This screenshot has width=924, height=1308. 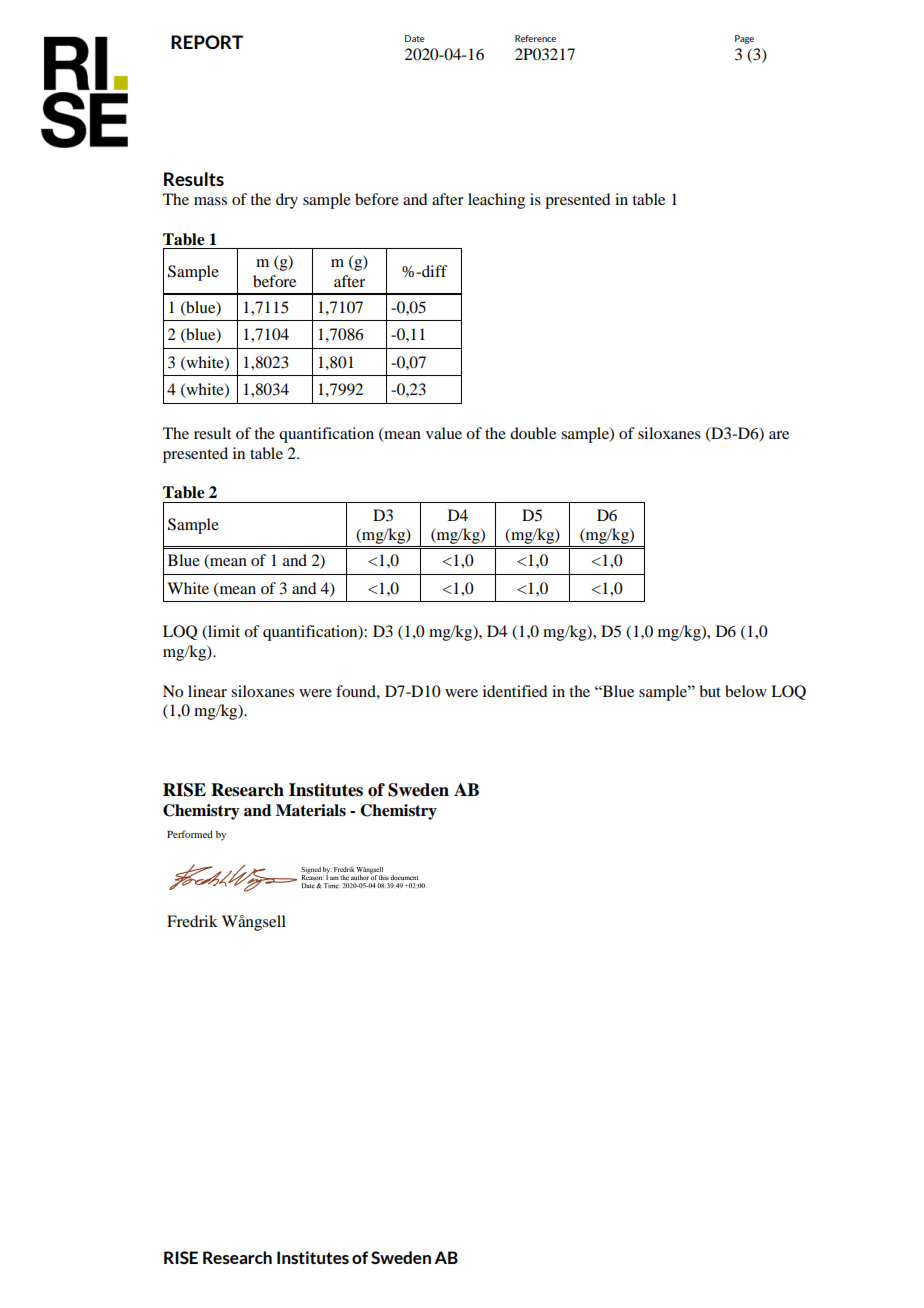 I want to click on Fredrik, so click(x=192, y=921).
